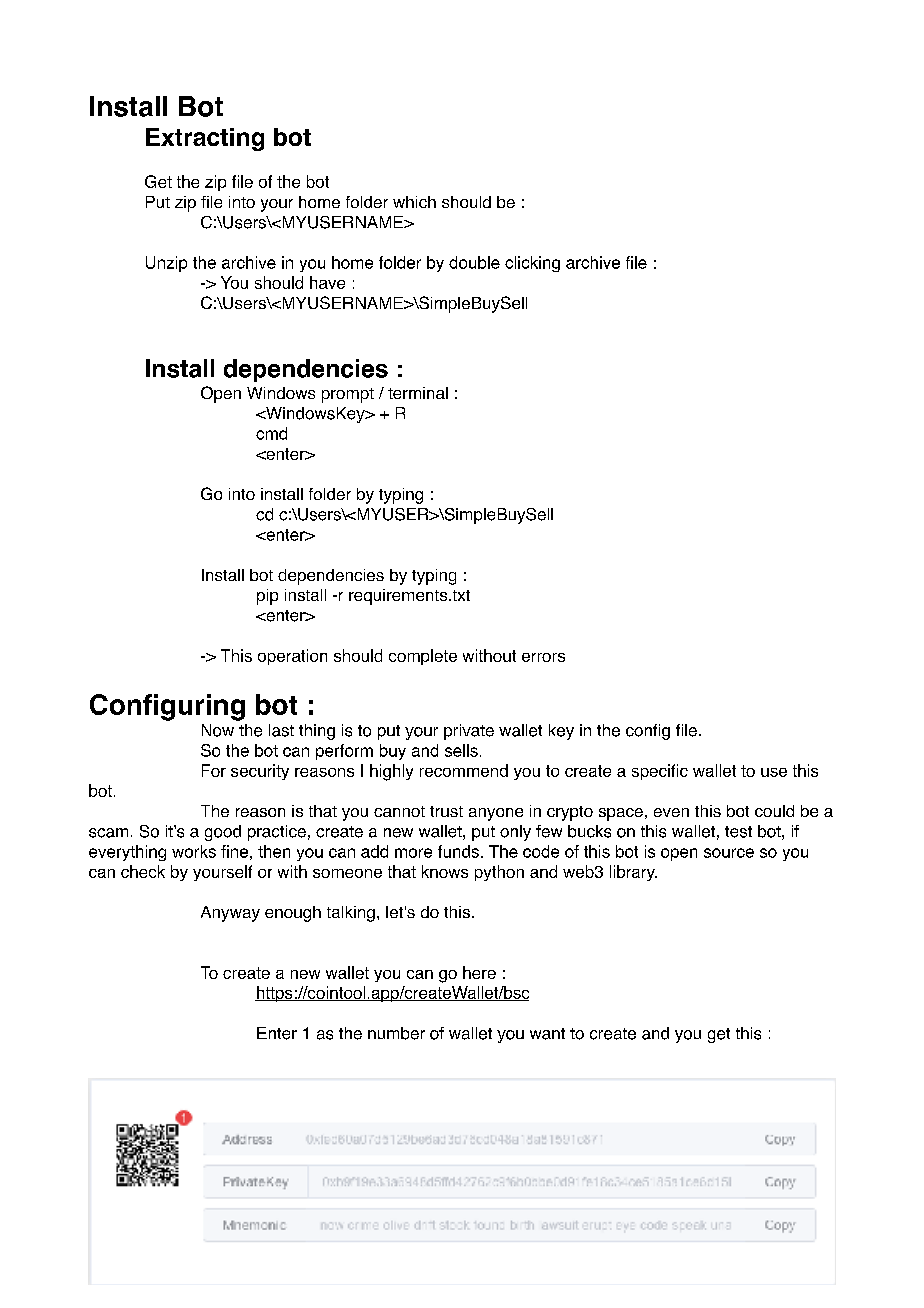 This page has height=1308, width=924. I want to click on terminal, so click(418, 393).
